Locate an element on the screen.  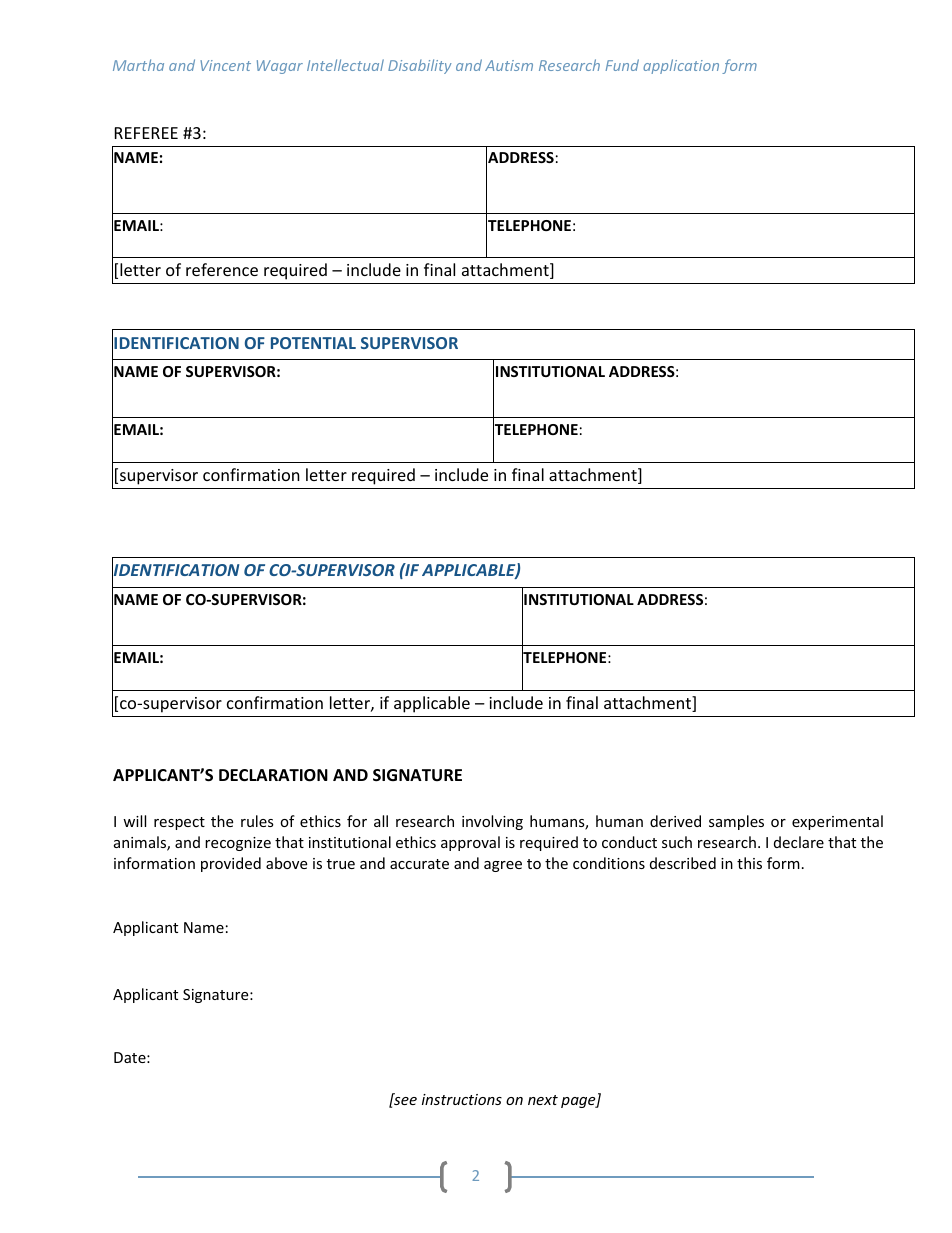
Fund is located at coordinates (622, 65).
